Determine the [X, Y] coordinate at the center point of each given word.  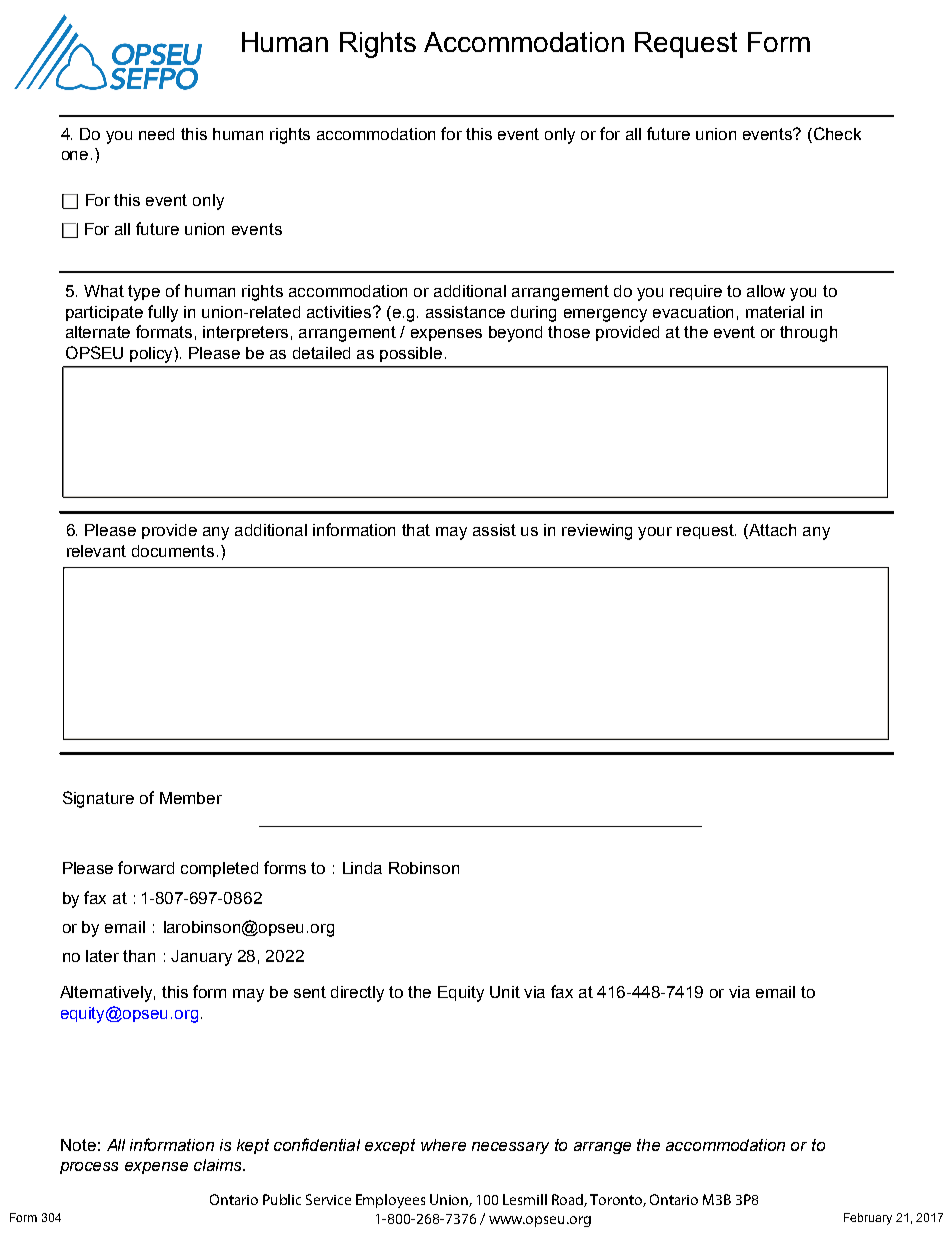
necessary [510, 1148]
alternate [98, 332]
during [533, 314]
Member [191, 798]
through [808, 334]
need [156, 134]
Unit [505, 992]
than [139, 956]
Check [837, 133]
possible [411, 354]
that [416, 530]
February [868, 1219]
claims [219, 1165]
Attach [771, 531]
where [443, 1145]
